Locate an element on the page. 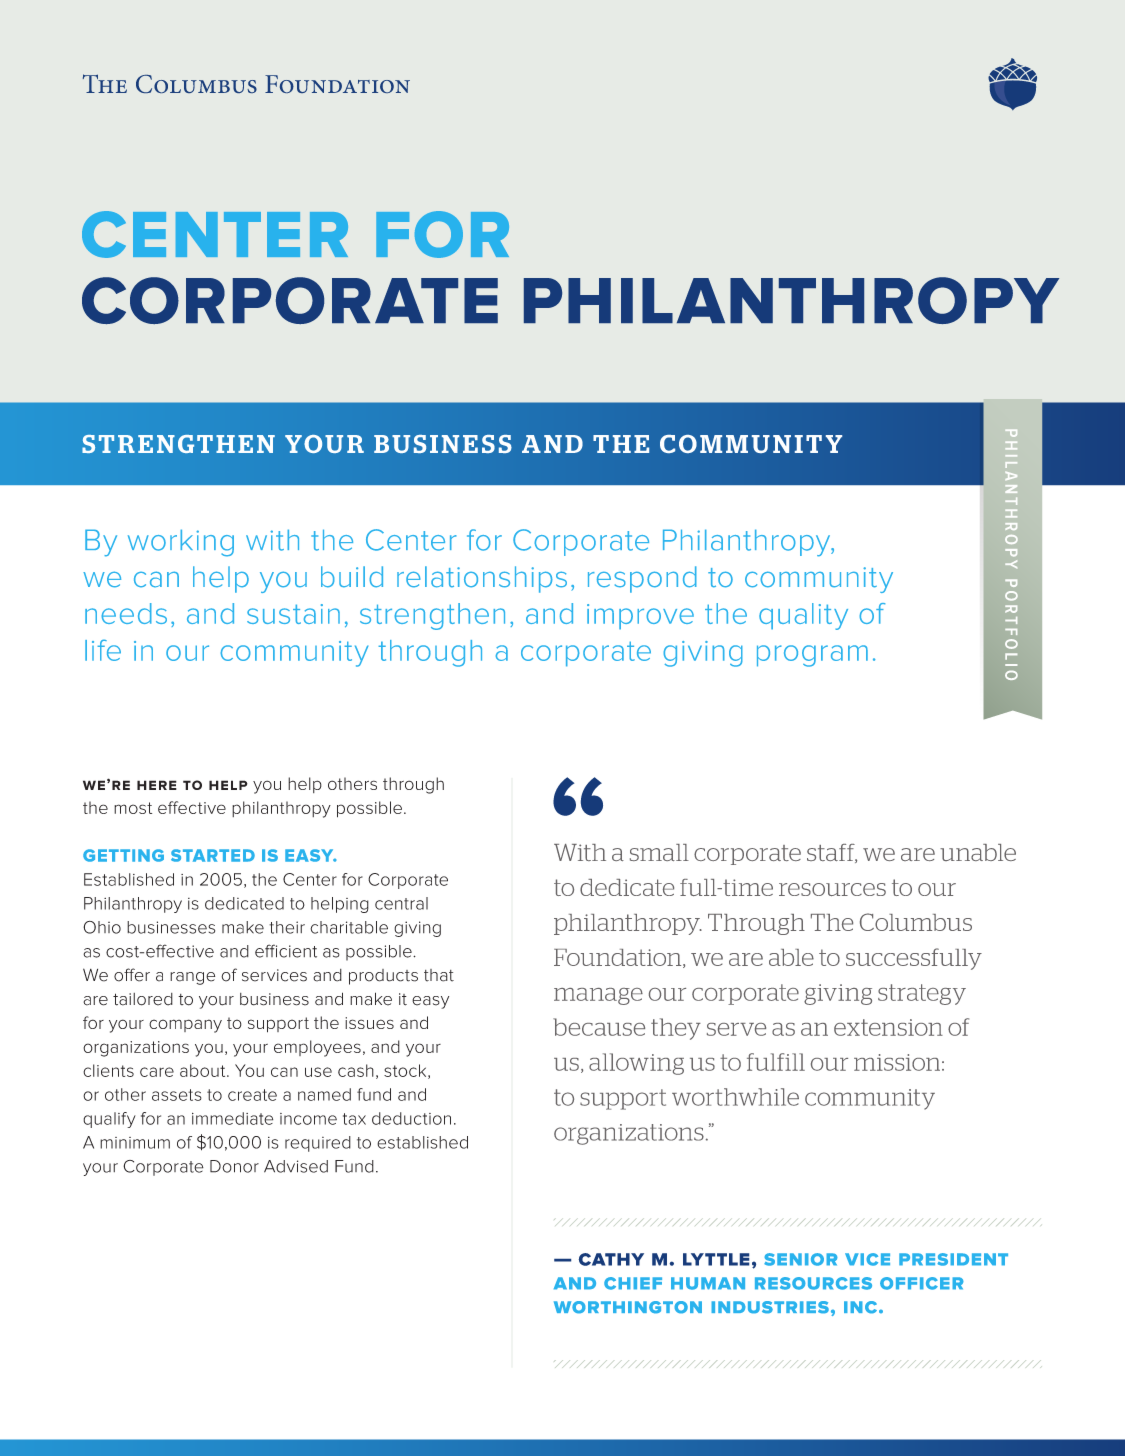 The height and width of the document is (1456, 1125). worthwhile is located at coordinates (735, 1097).
